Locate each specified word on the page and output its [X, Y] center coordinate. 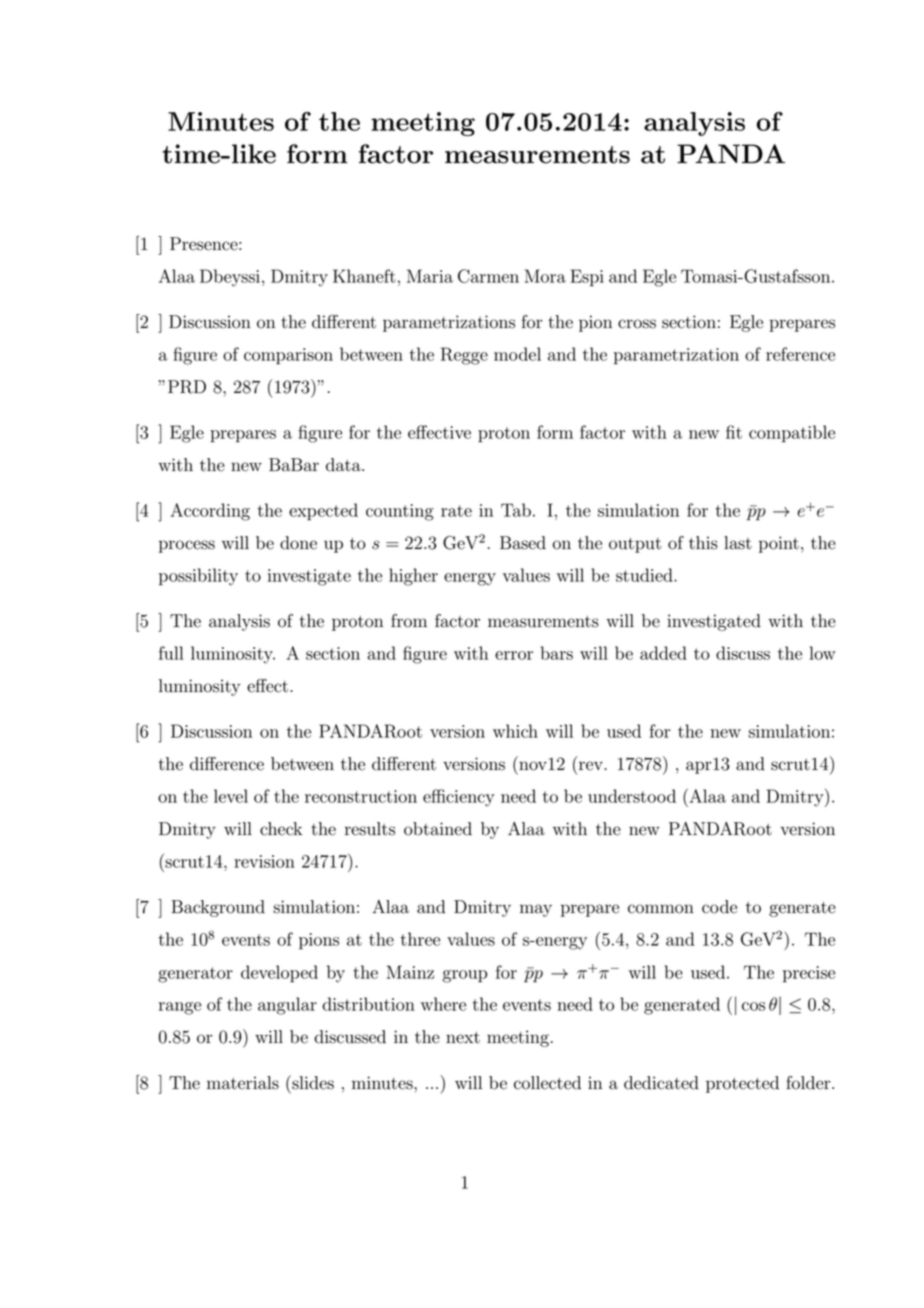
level [231, 796]
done [298, 543]
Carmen [488, 276]
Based [523, 543]
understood [632, 796]
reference [800, 354]
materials [243, 1083]
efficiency [459, 798]
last [738, 543]
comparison [288, 356]
